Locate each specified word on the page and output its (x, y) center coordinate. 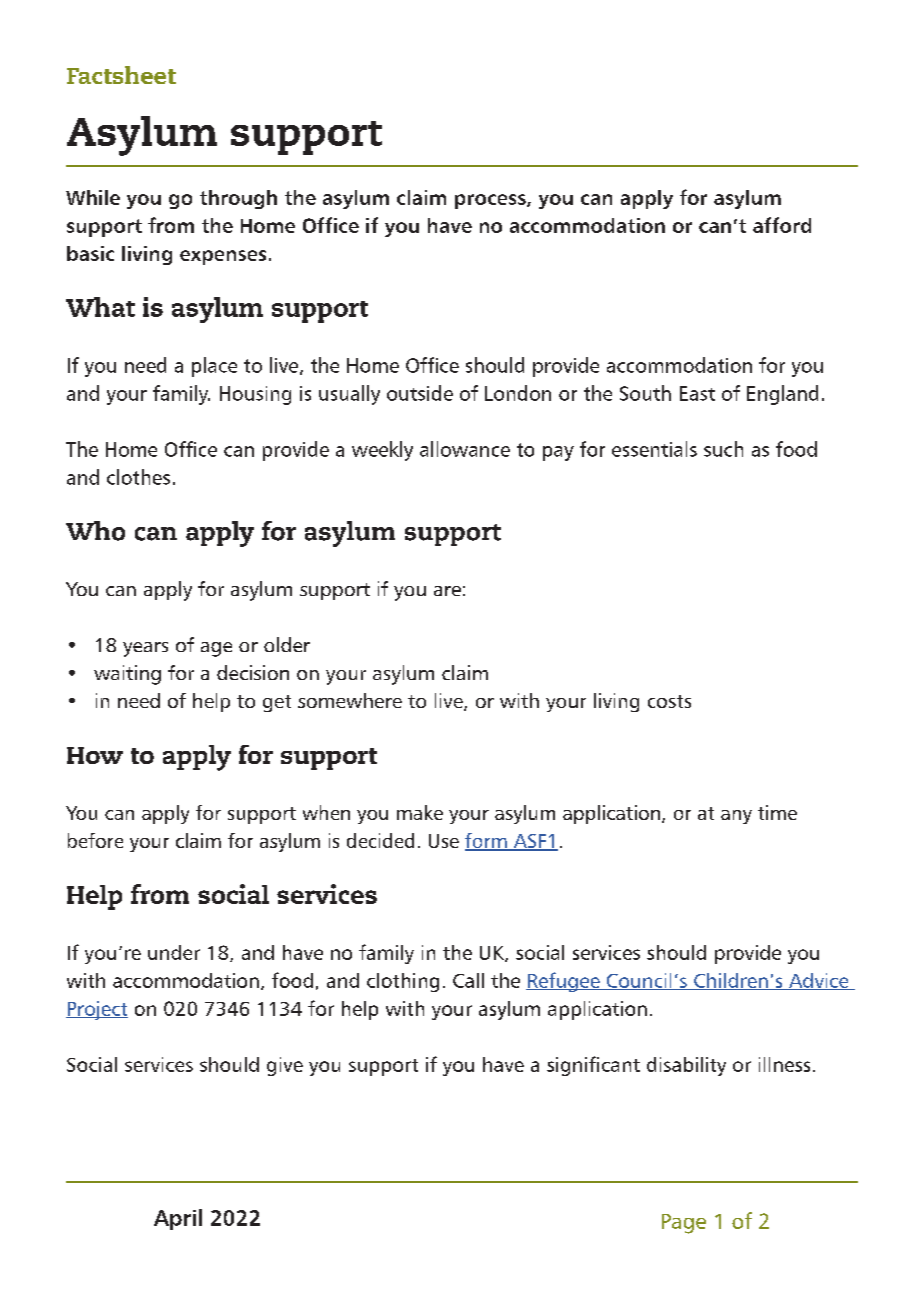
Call (468, 980)
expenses (223, 257)
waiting (127, 675)
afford (782, 225)
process (491, 201)
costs (669, 701)
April (178, 1219)
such (723, 449)
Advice (819, 981)
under (174, 952)
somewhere (350, 700)
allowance (465, 449)
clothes (138, 477)
